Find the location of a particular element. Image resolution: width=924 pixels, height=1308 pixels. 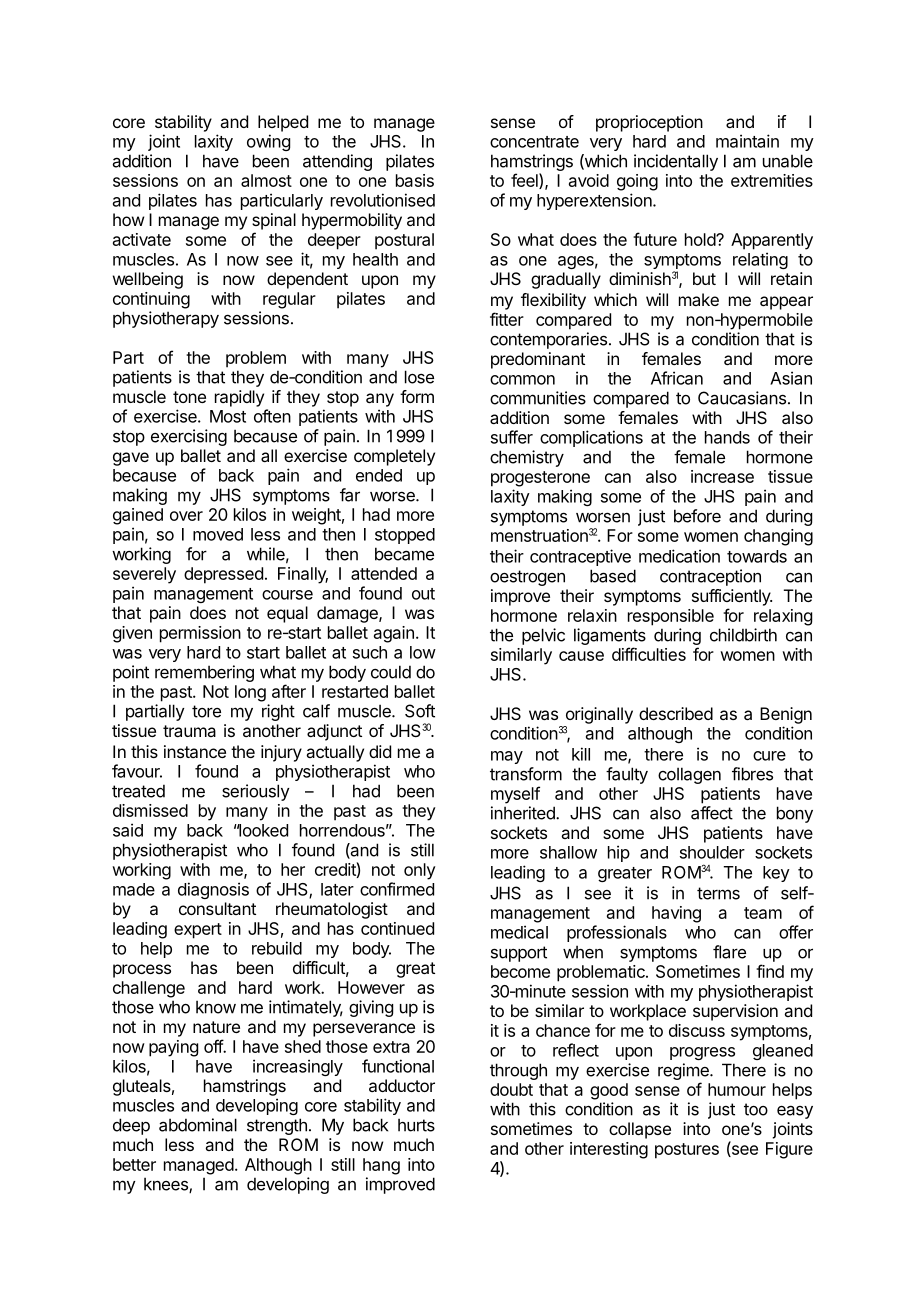

maintain is located at coordinates (747, 141).
